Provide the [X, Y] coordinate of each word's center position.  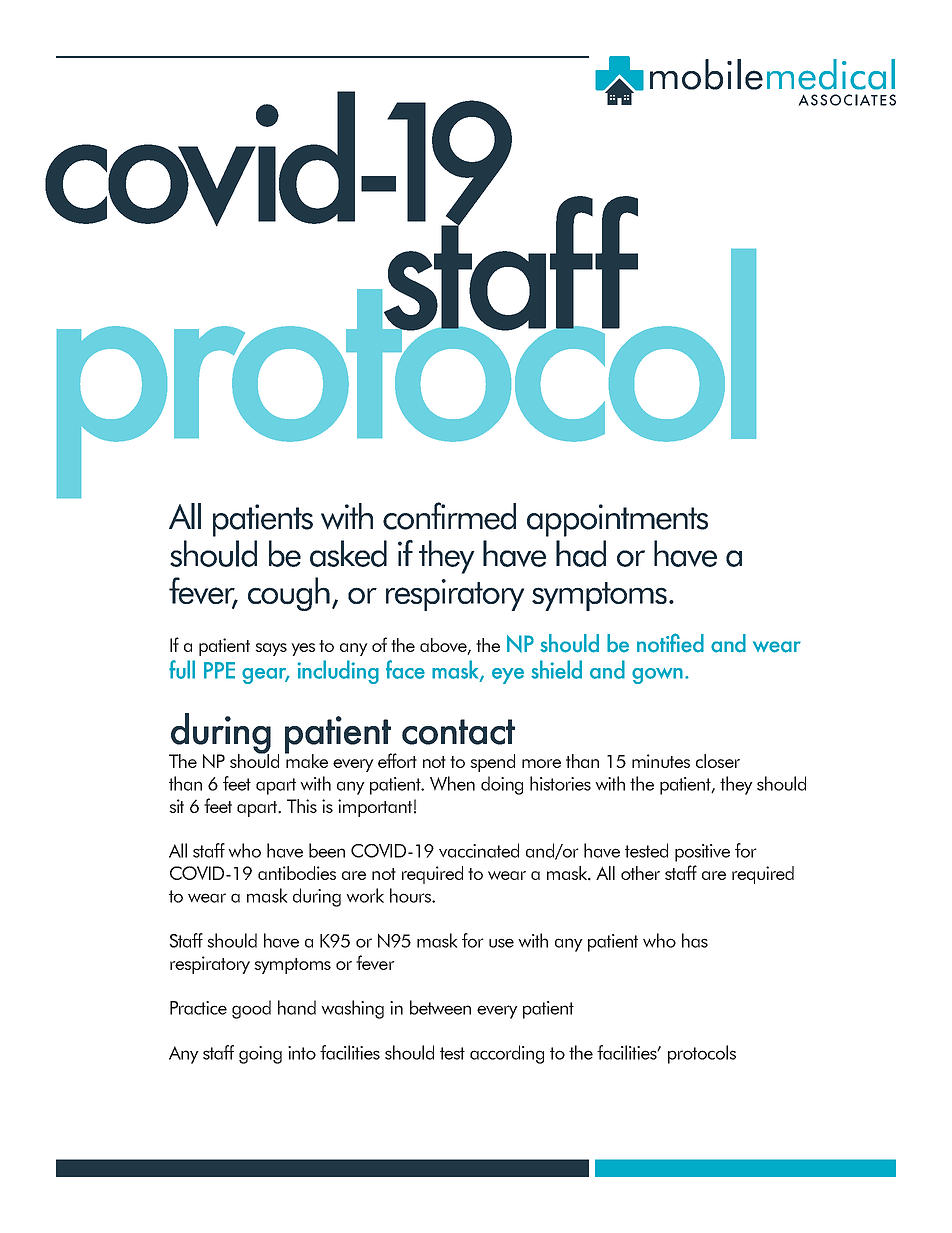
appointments [617, 520]
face [405, 669]
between [440, 1007]
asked [348, 553]
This [302, 806]
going [260, 1055]
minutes [661, 761]
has [695, 940]
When [452, 783]
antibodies [297, 873]
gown [657, 676]
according [507, 1054]
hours [411, 895]
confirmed [449, 516]
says [271, 649]
